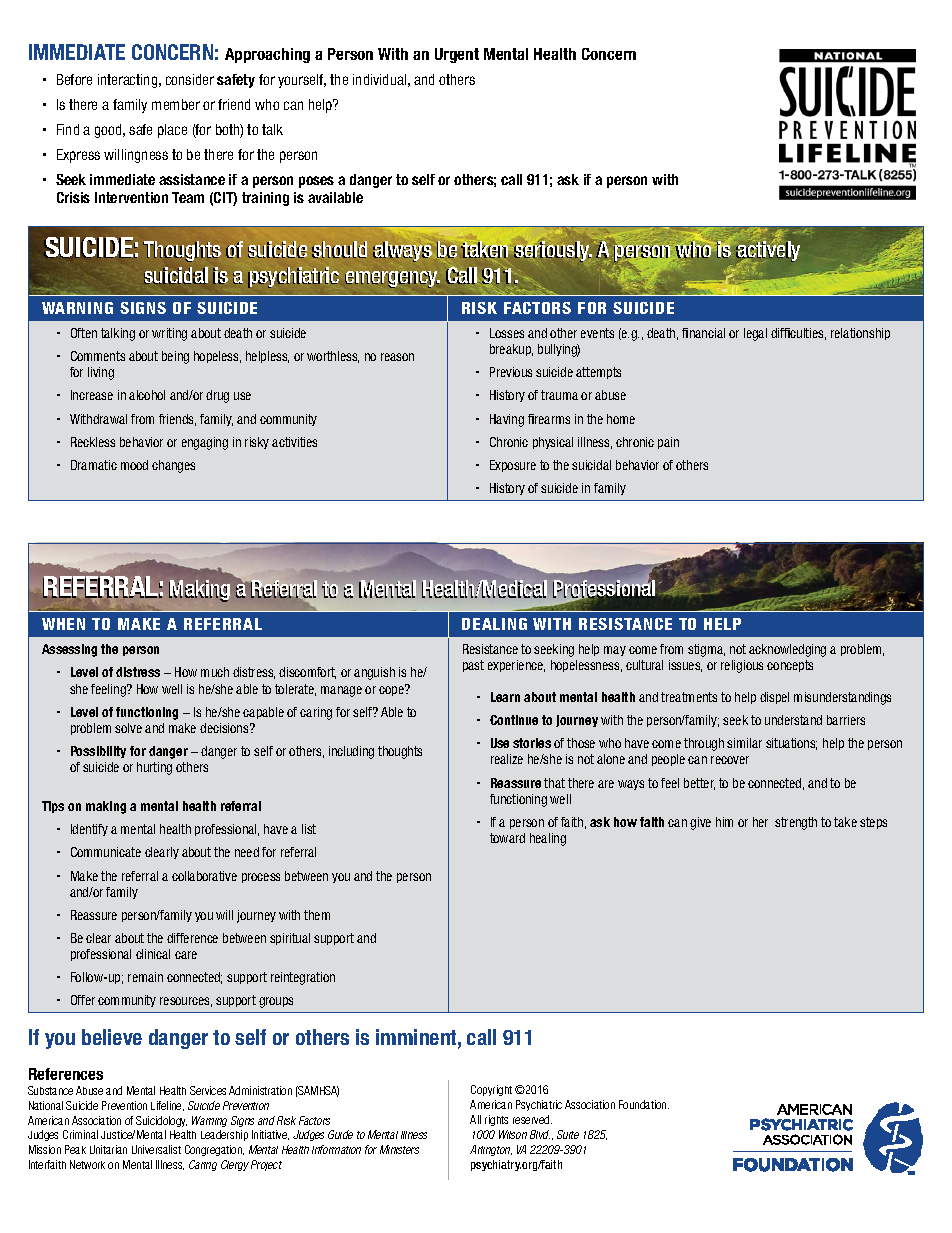  What do you see at coordinates (494, 624) in the document?
I see `DEALING` at bounding box center [494, 624].
